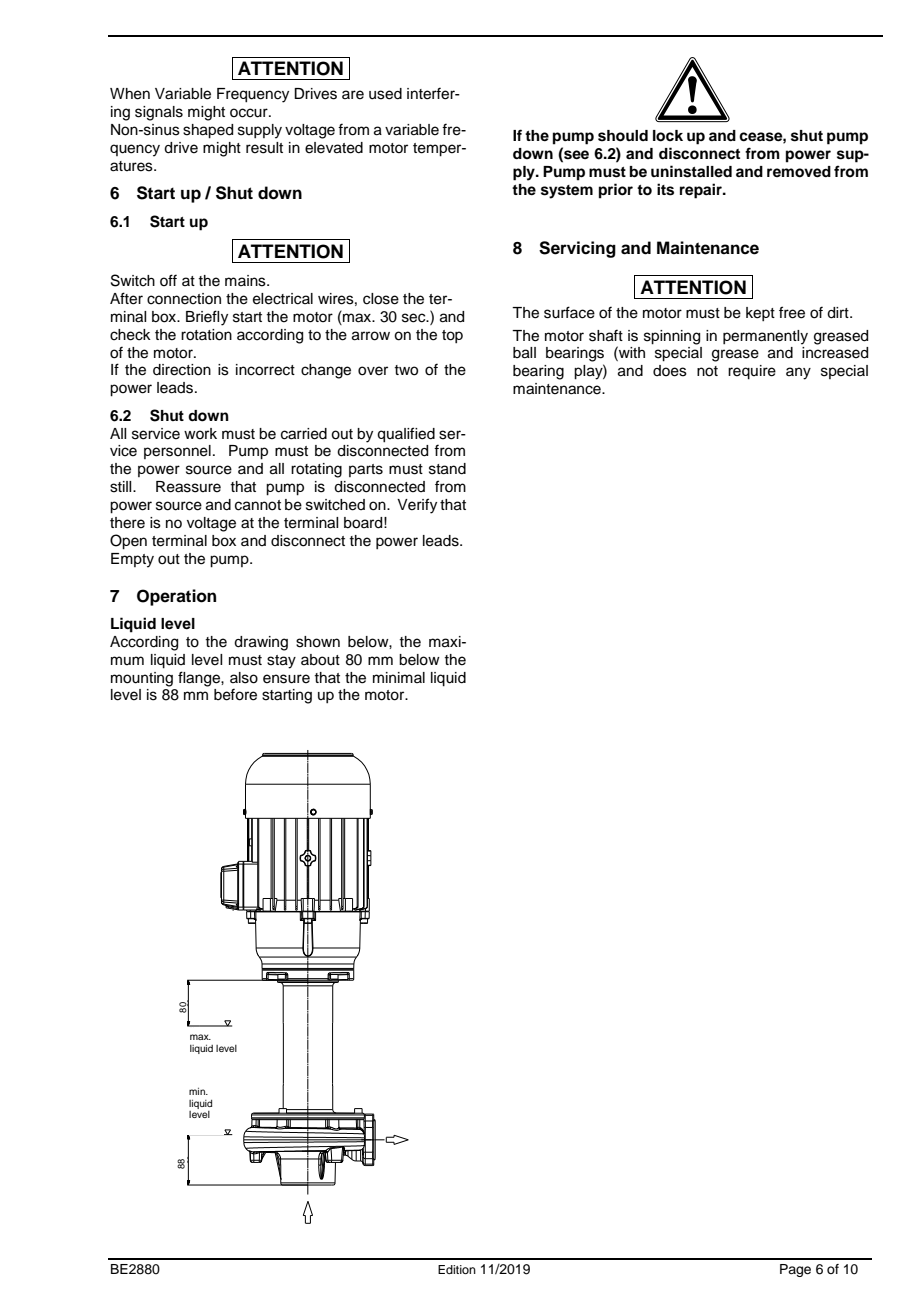  What do you see at coordinates (385, 94) in the image?
I see `used` at bounding box center [385, 94].
